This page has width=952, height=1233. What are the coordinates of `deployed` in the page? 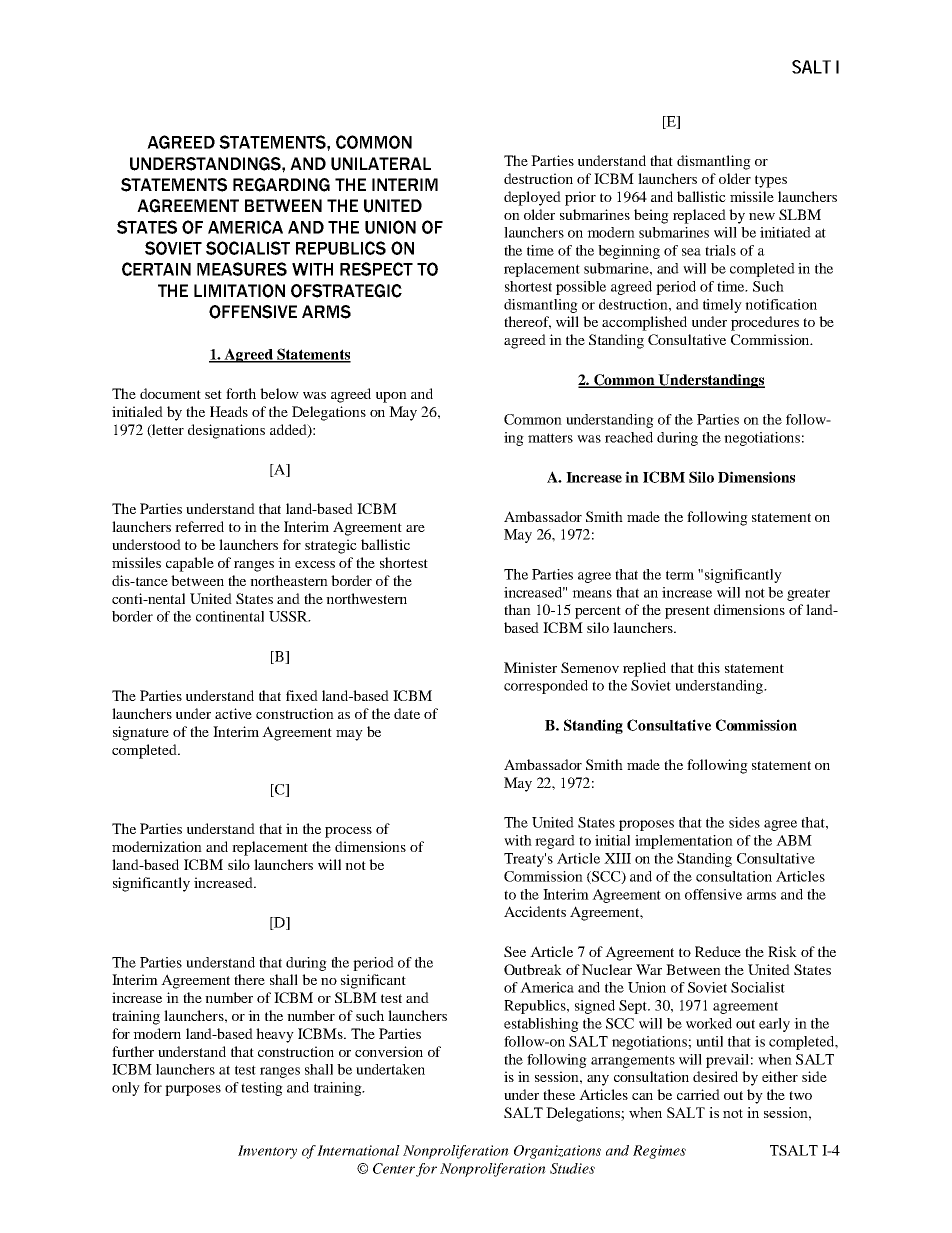 It's located at (532, 198).
